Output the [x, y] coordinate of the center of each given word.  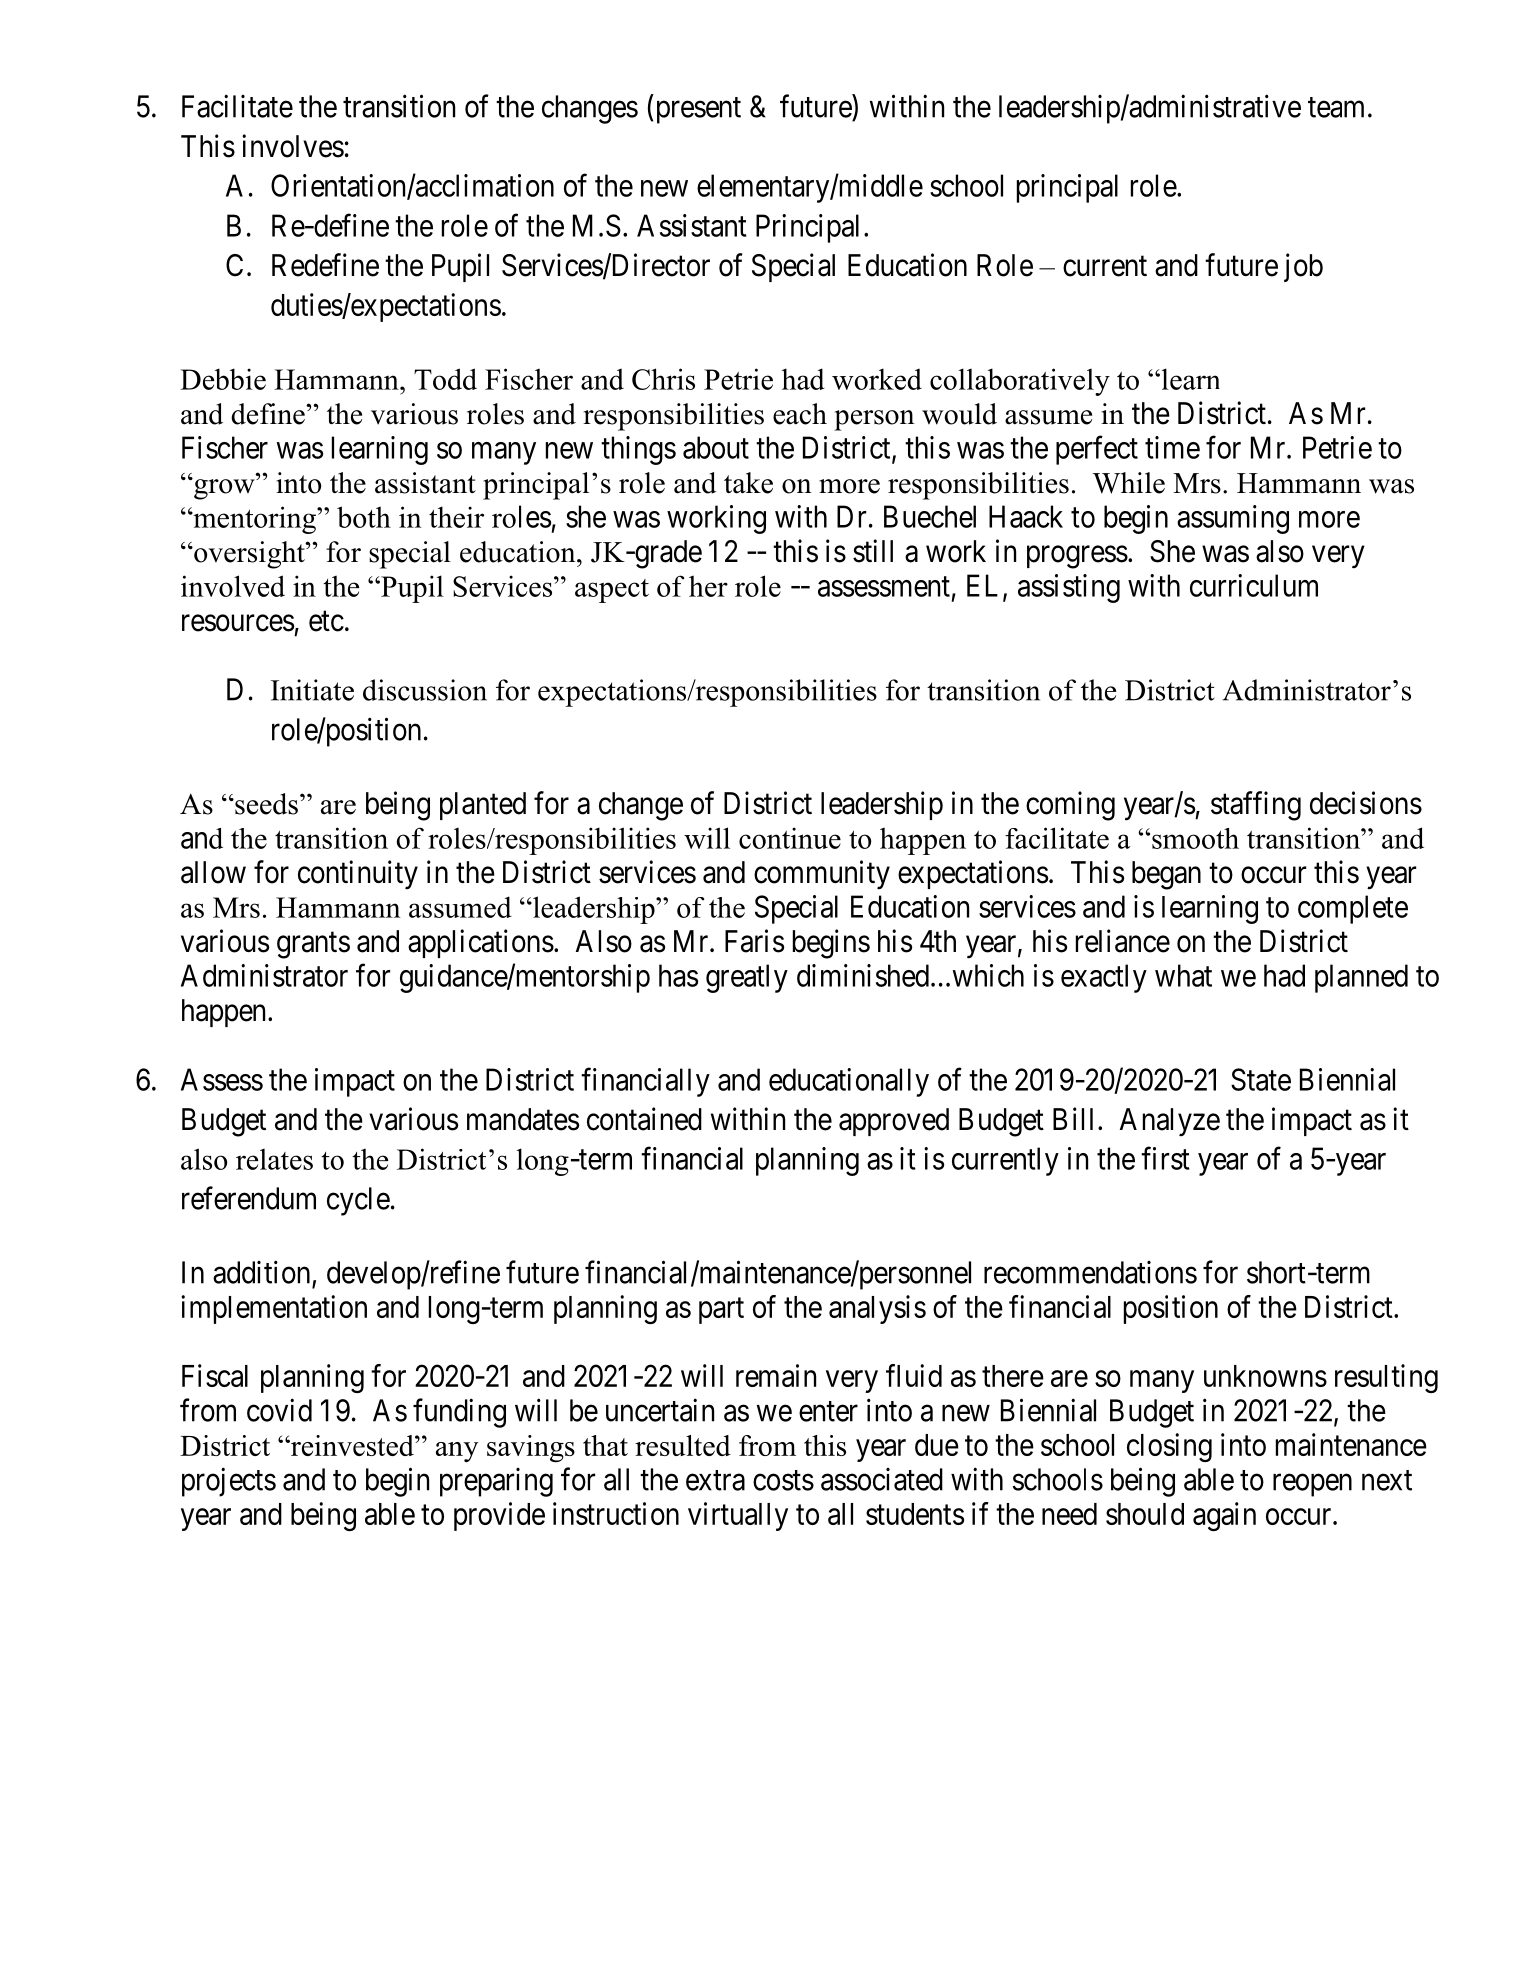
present [699, 110]
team [1336, 107]
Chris [663, 379]
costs [783, 1480]
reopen [1312, 1485]
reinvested [352, 1445]
